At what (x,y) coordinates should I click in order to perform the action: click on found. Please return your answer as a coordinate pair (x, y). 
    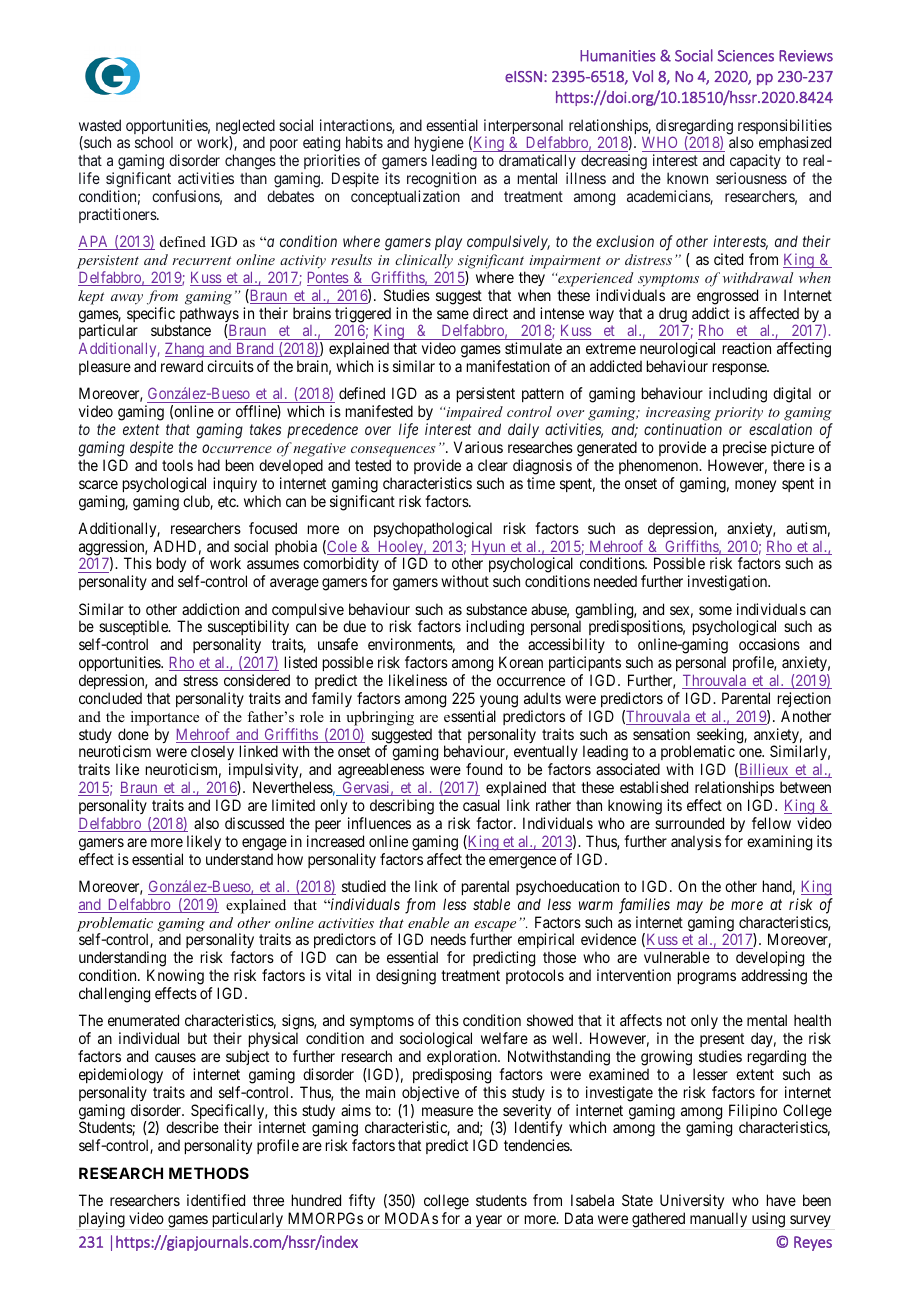
    Looking at the image, I should click on (484, 769).
